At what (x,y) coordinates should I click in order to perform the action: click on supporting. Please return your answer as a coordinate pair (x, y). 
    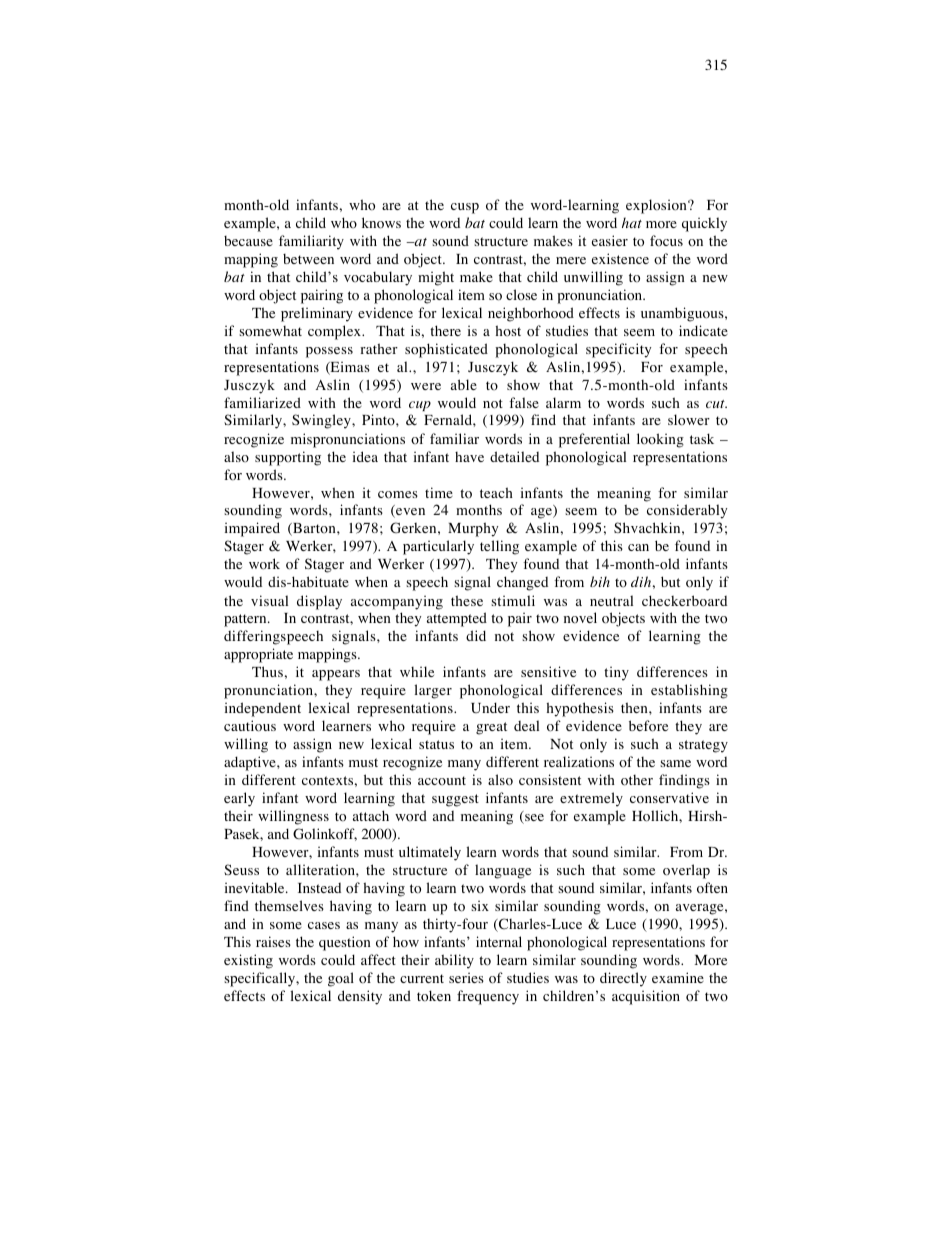
    Looking at the image, I should click on (288, 458).
